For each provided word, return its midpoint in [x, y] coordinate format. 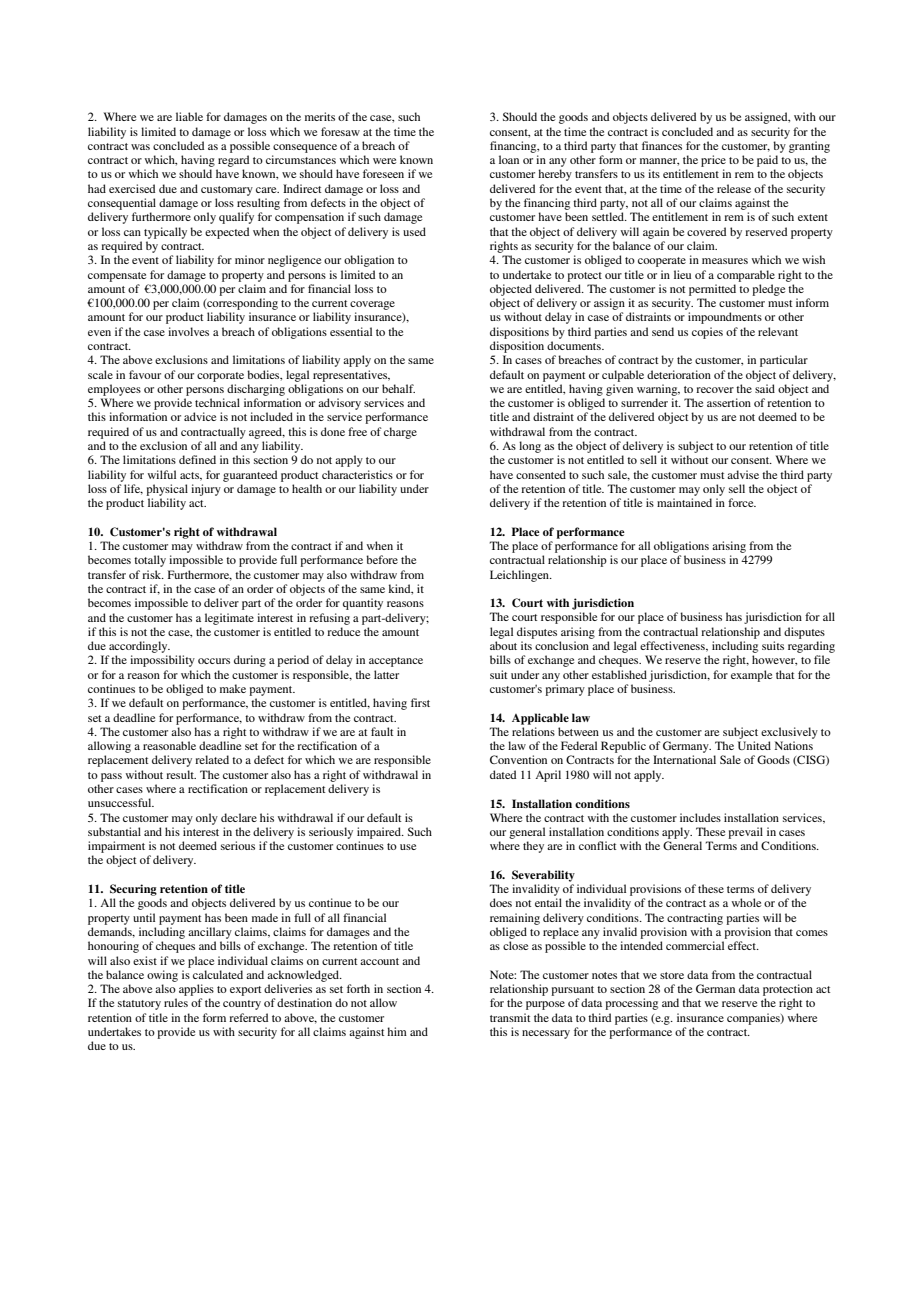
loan [509, 159]
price [713, 161]
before [382, 559]
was [140, 147]
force [742, 502]
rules [176, 1002]
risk [153, 574]
